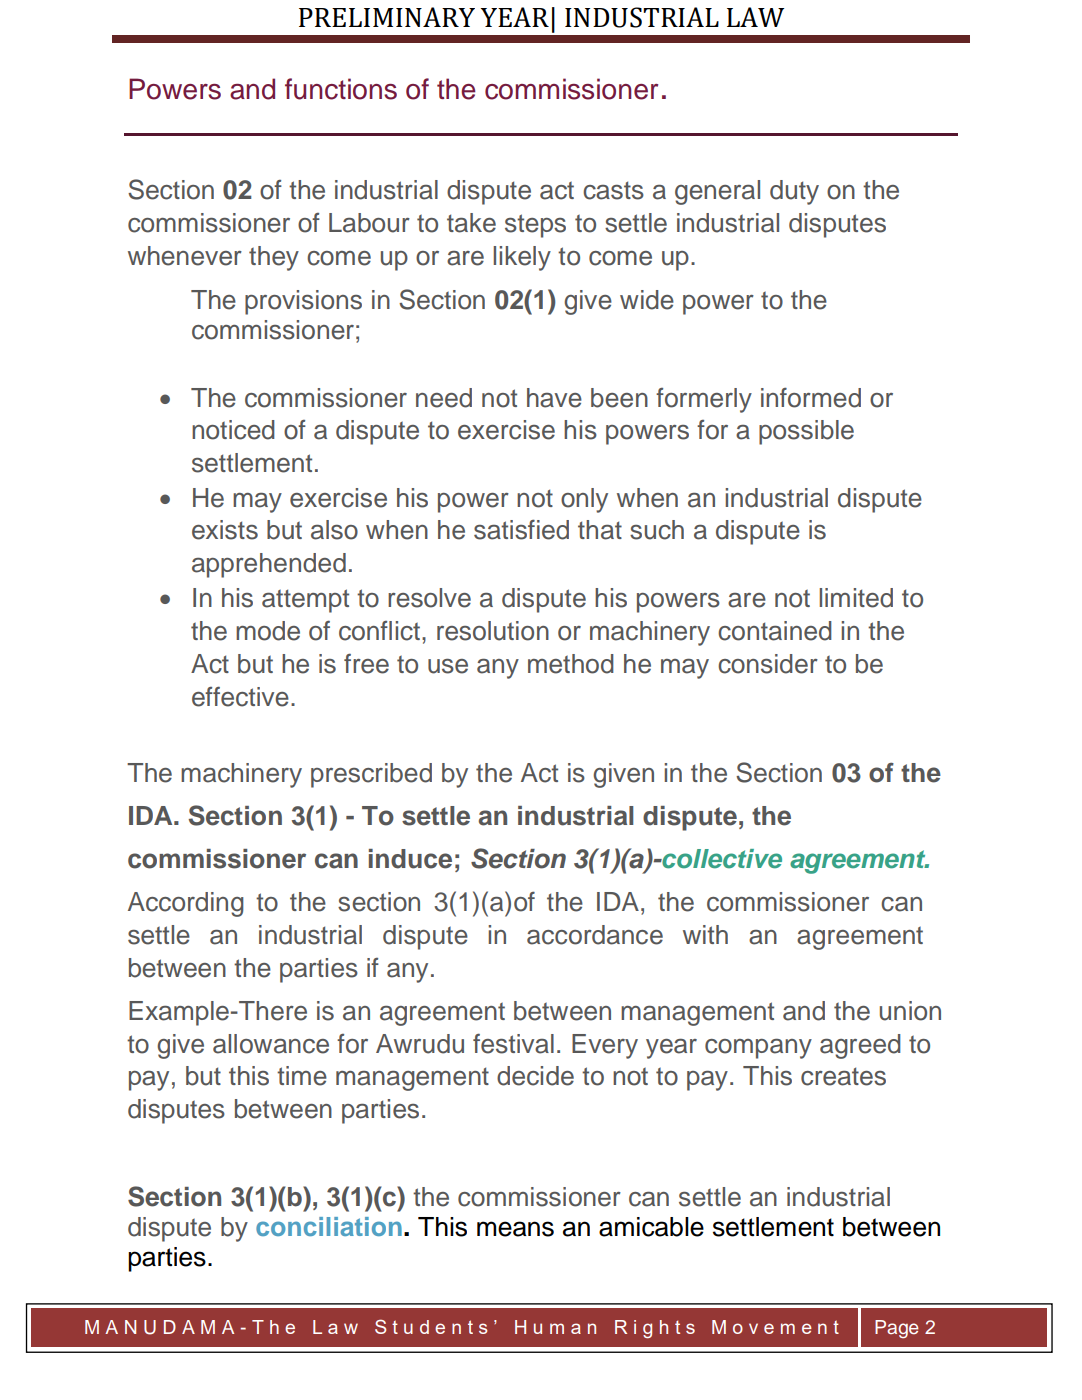  What do you see at coordinates (613, 190) in the image?
I see `casts` at bounding box center [613, 190].
